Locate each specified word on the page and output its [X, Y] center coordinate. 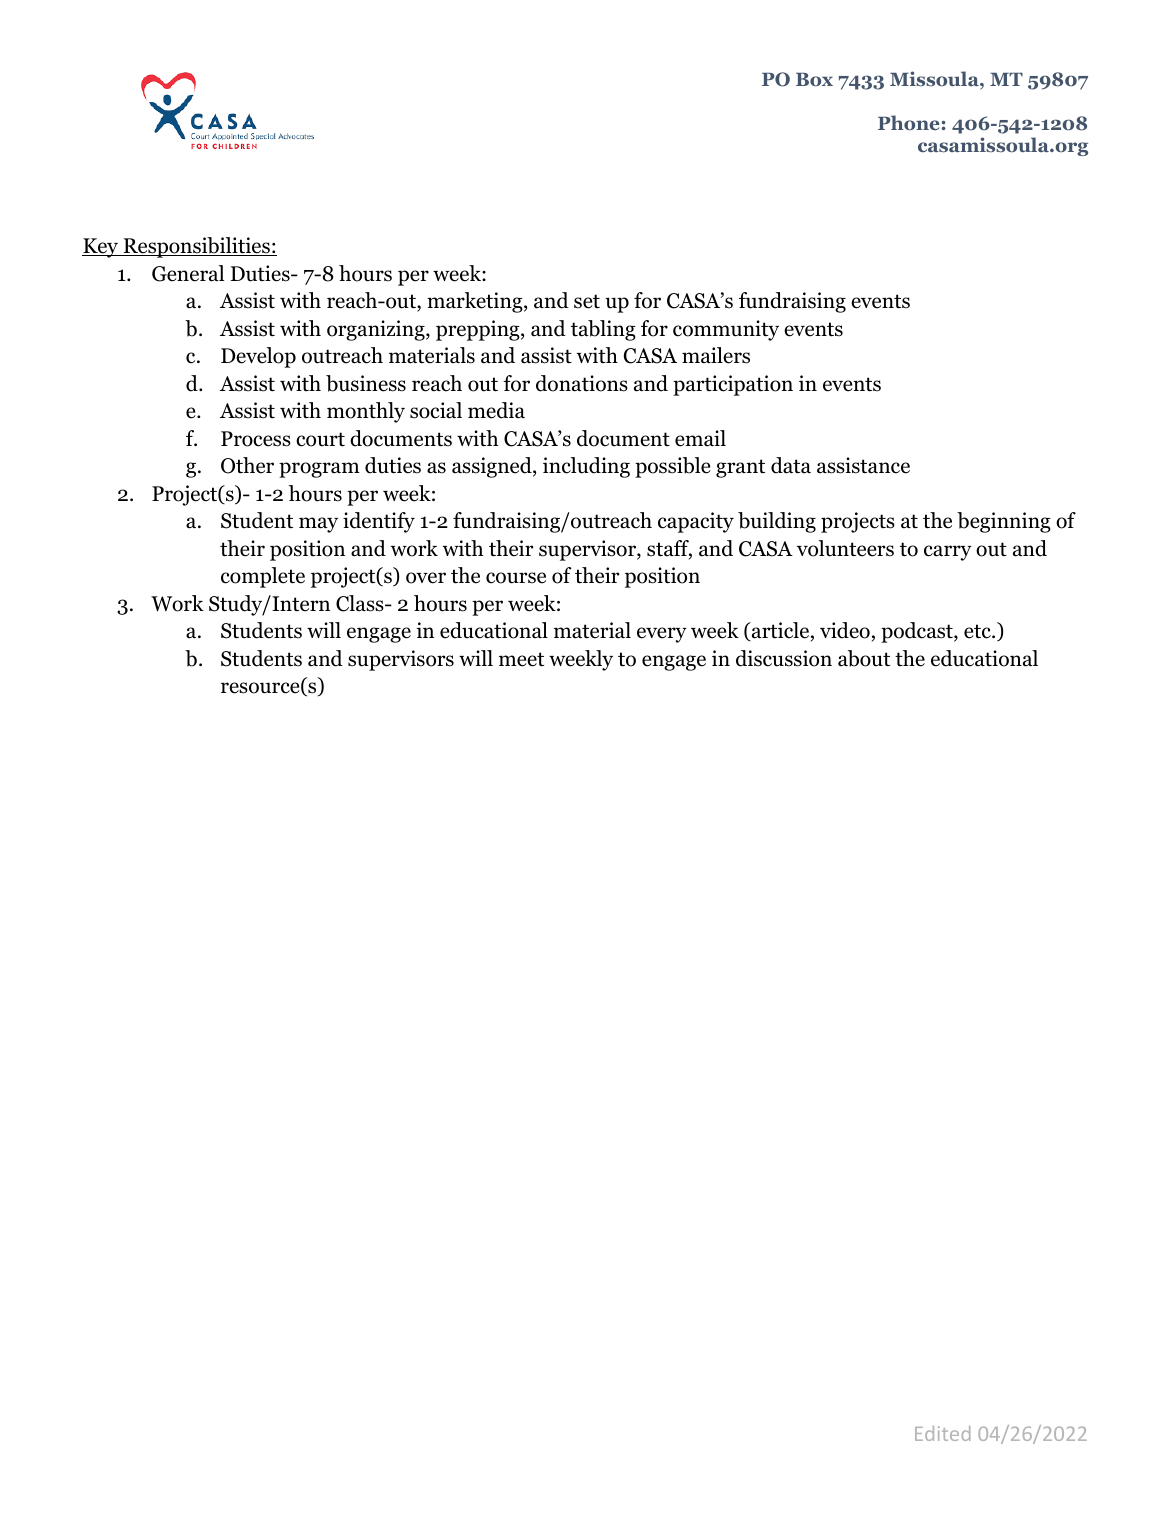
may [318, 525]
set [587, 301]
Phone [909, 122]
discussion [784, 658]
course [516, 578]
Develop [258, 357]
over [426, 578]
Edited [942, 1433]
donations [582, 383]
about [864, 658]
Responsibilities [196, 247]
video [845, 630]
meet [521, 659]
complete [263, 577]
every [662, 635]
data [791, 465]
